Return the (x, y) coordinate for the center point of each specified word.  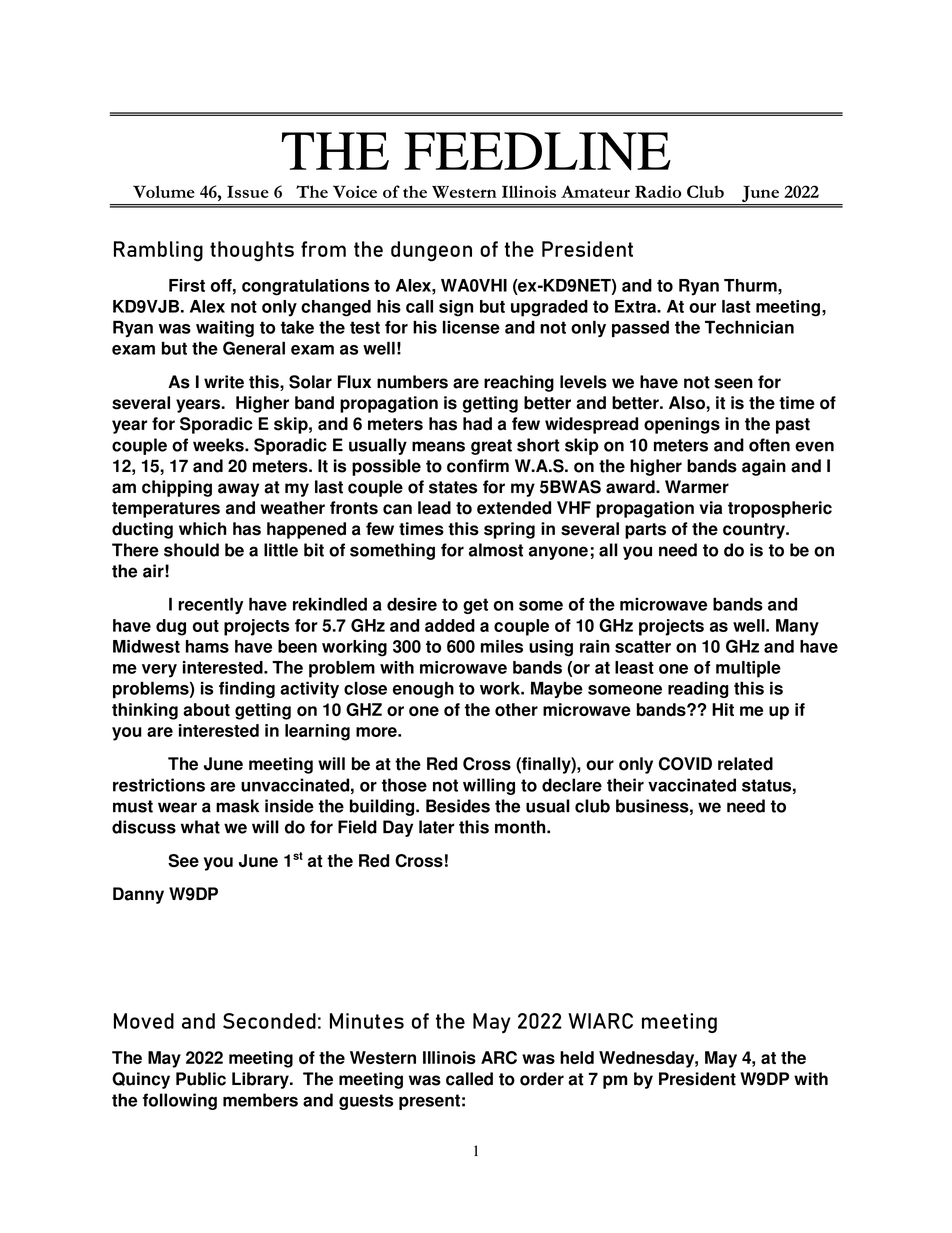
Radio (658, 191)
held (577, 1057)
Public (201, 1079)
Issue (248, 191)
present (429, 1102)
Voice (355, 191)
